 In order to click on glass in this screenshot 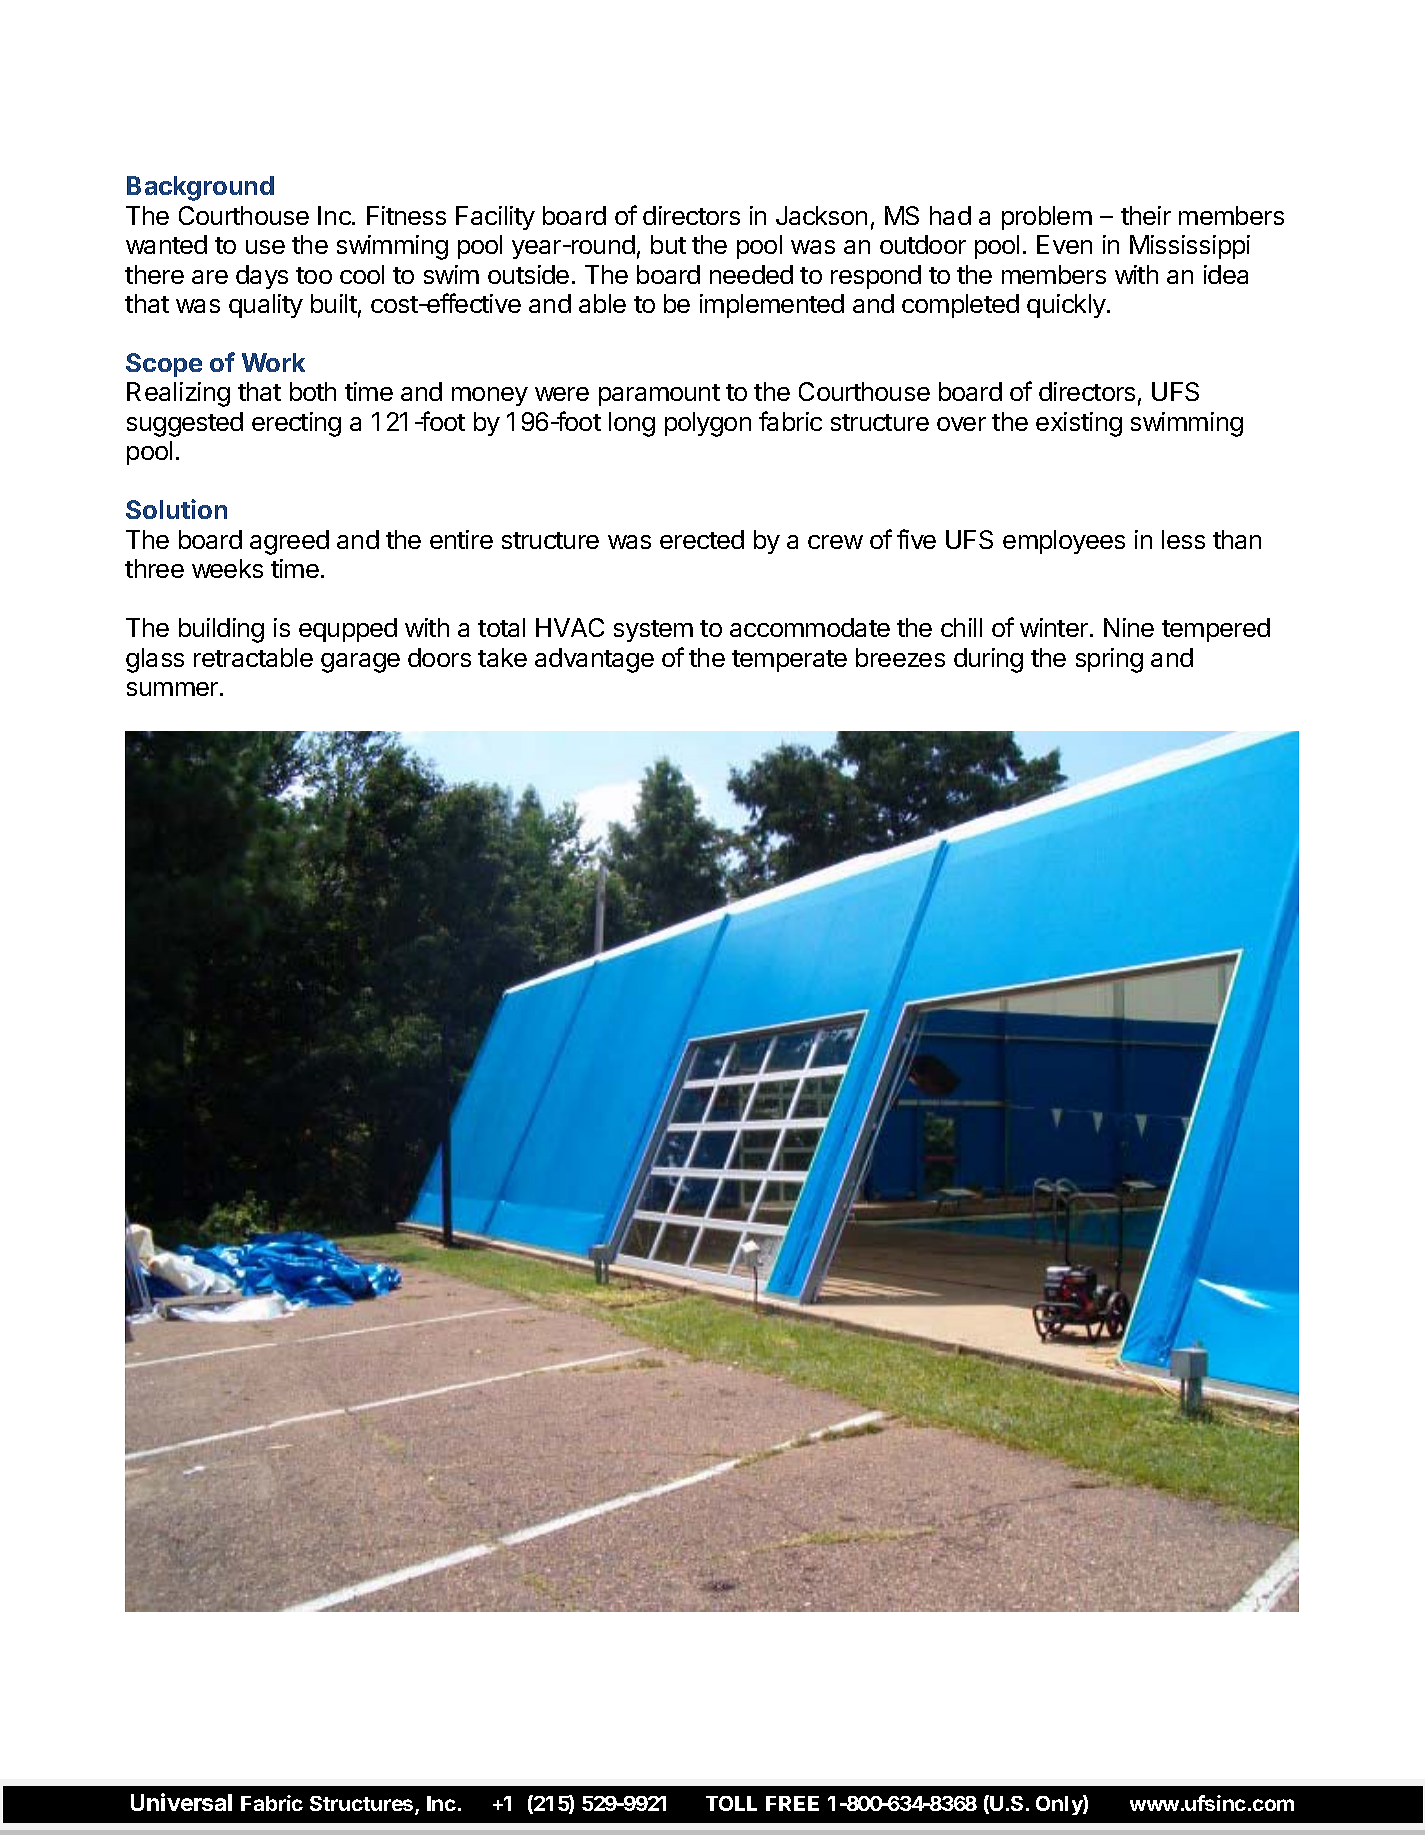, I will do `click(155, 660)`.
